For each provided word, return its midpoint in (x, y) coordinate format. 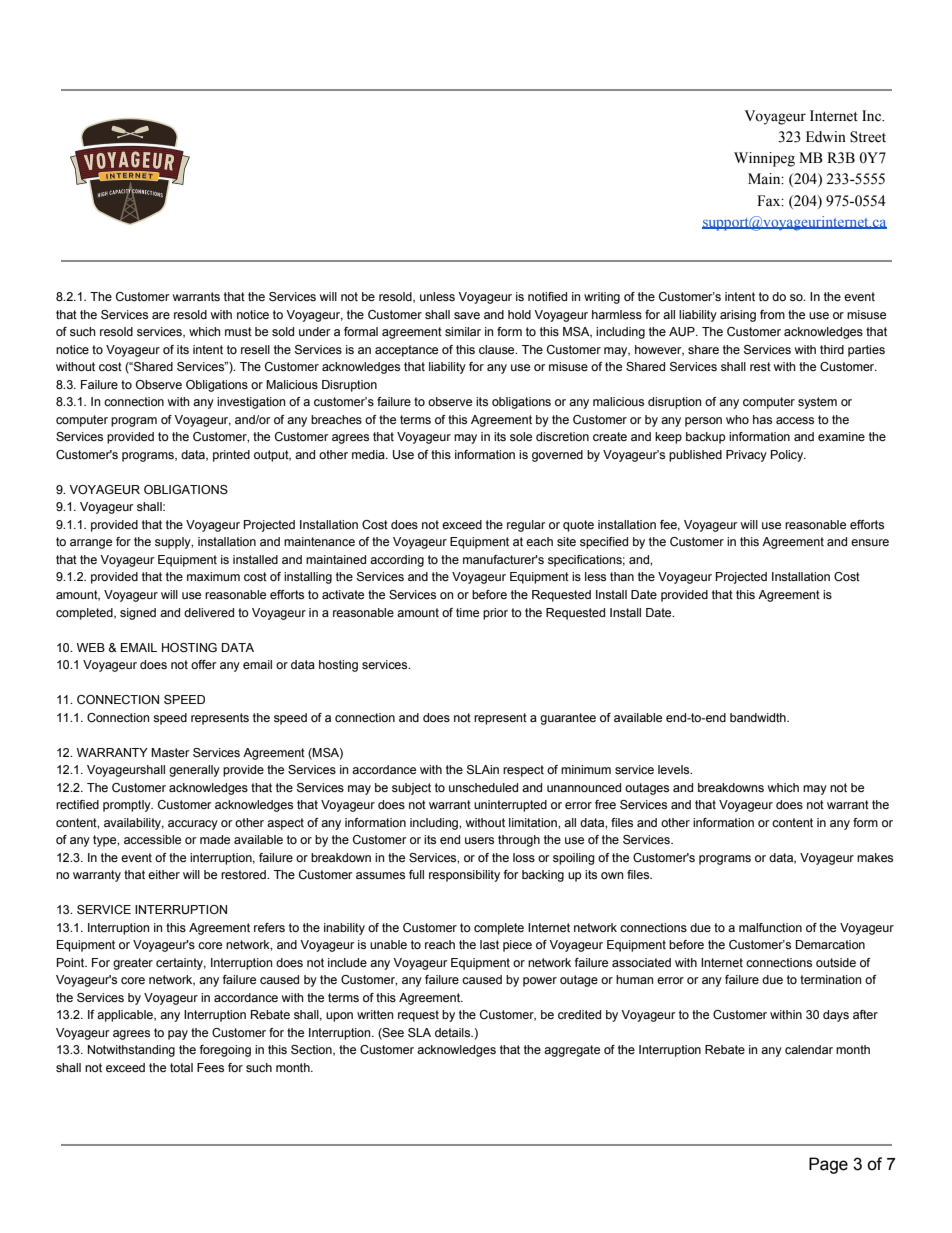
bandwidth (759, 717)
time (467, 612)
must (238, 331)
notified (547, 296)
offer (204, 664)
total (181, 1067)
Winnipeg (764, 159)
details (454, 1032)
